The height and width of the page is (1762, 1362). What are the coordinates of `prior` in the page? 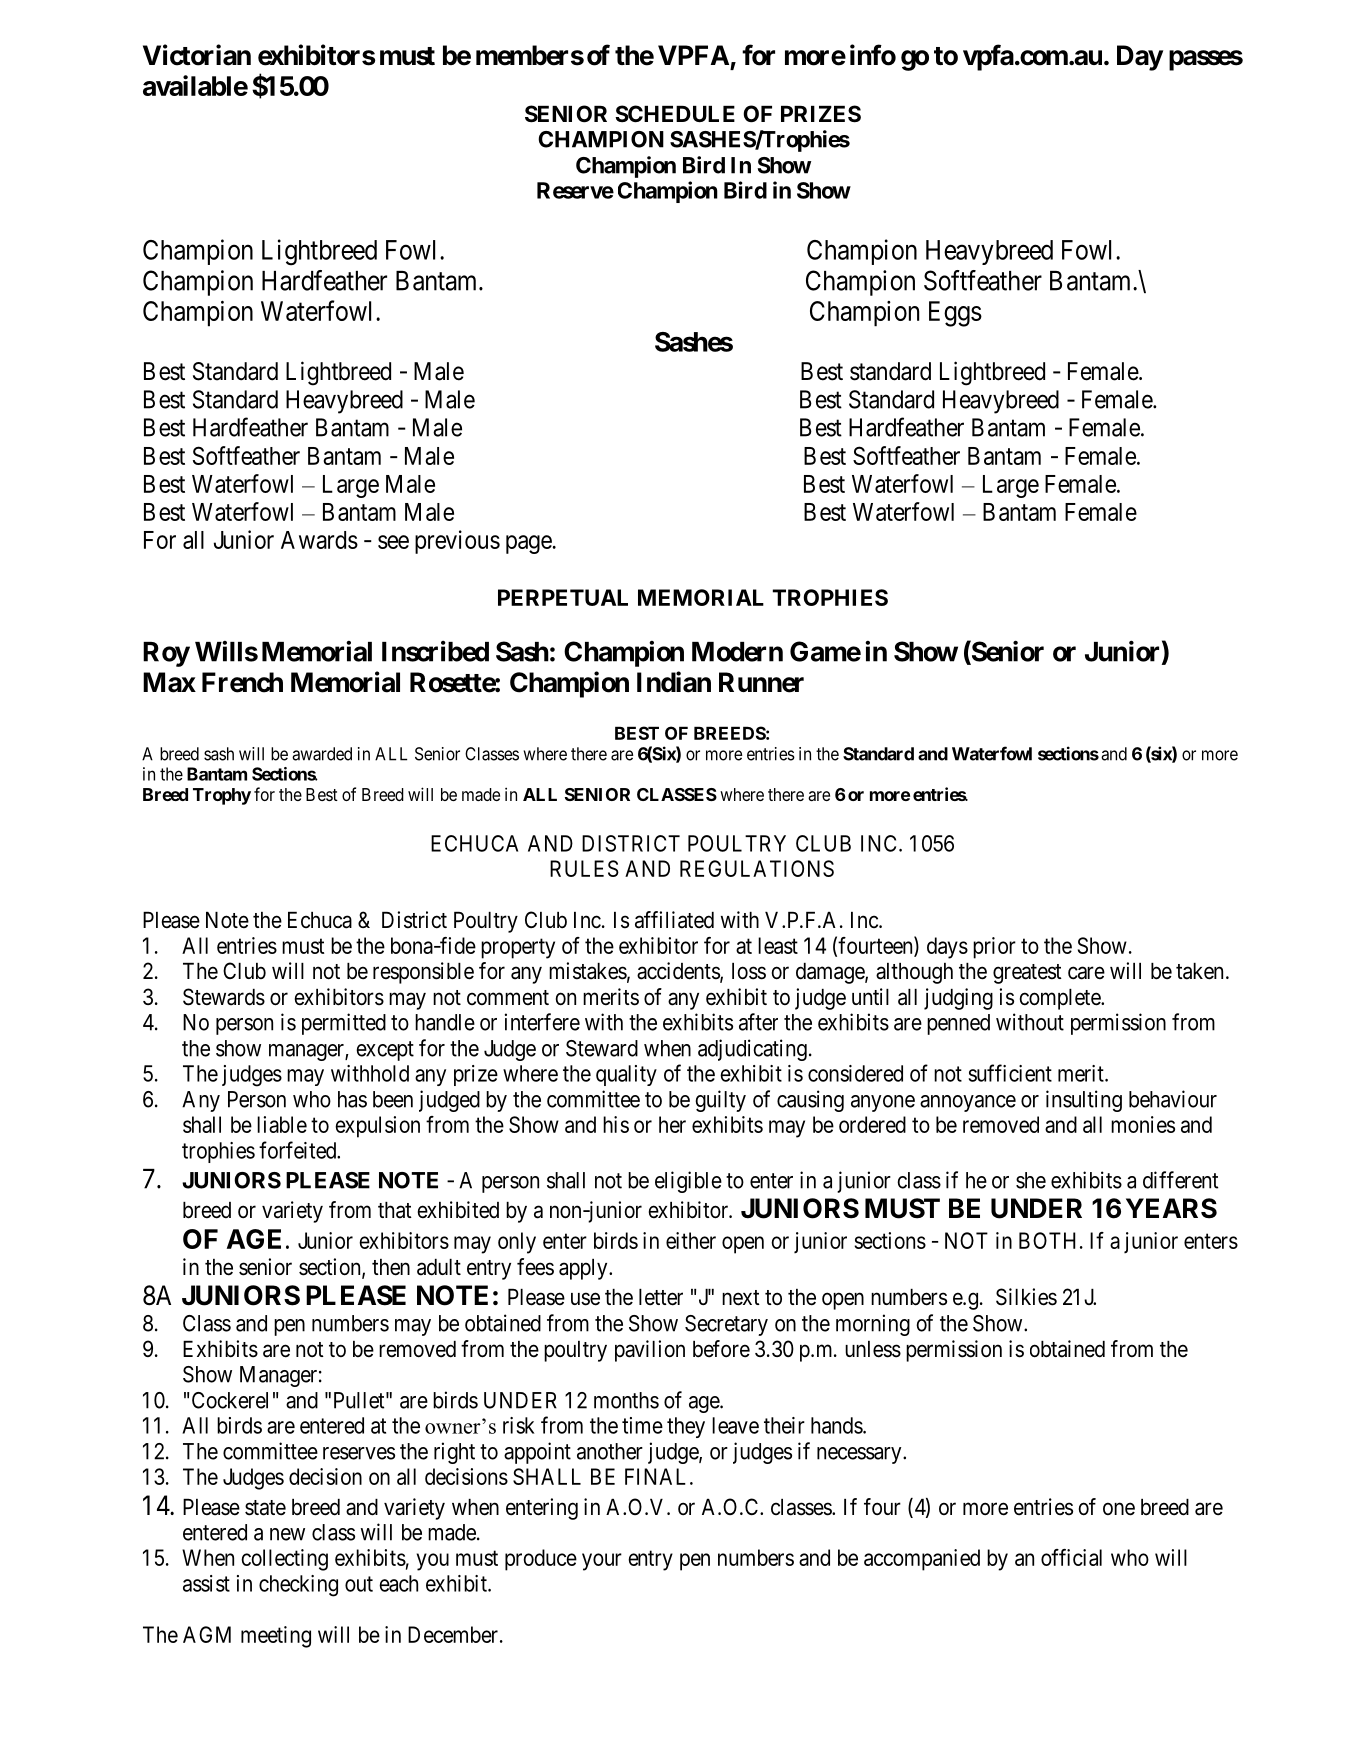 It's located at (994, 948).
